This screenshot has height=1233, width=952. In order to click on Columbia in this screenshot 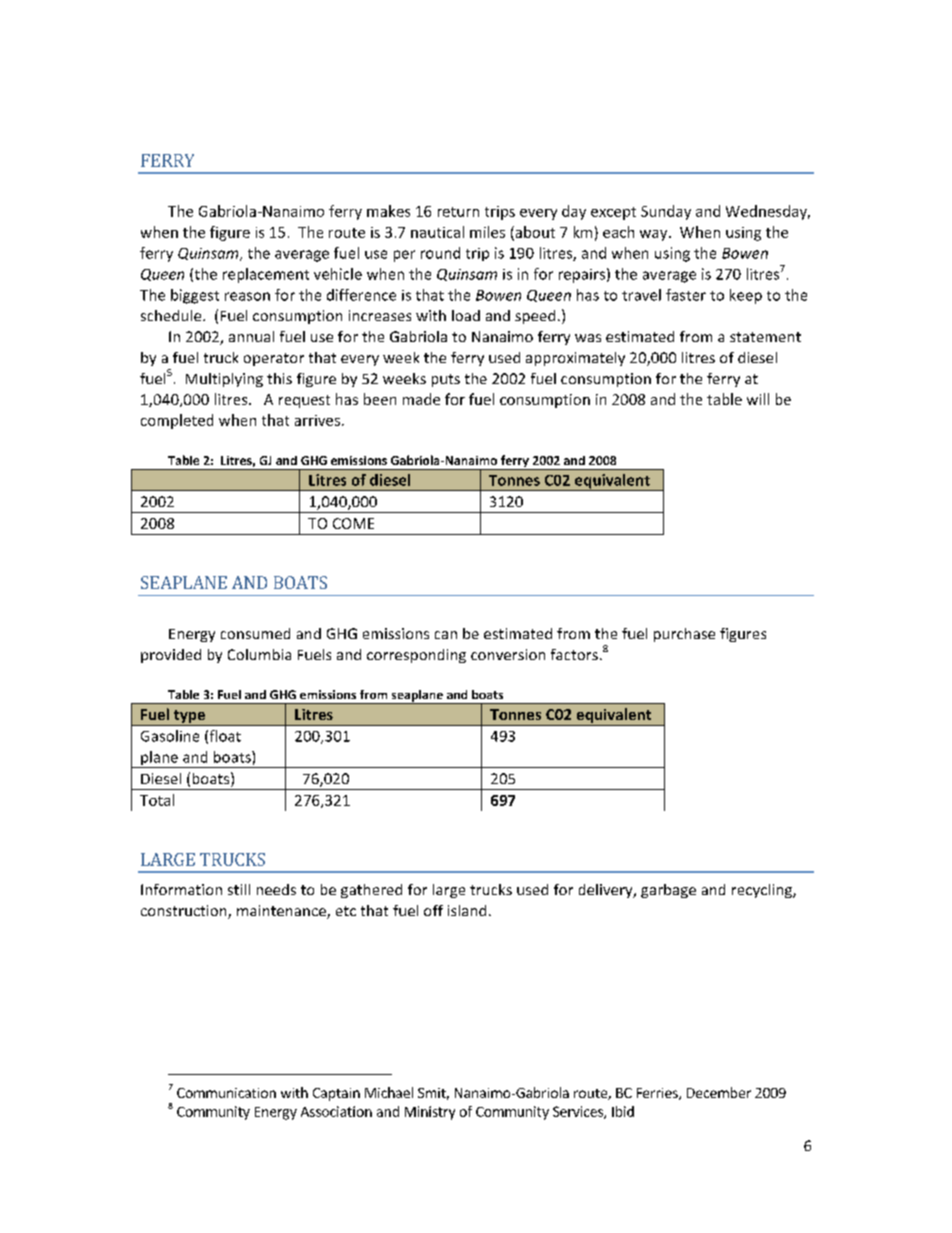, I will do `click(259, 654)`.
